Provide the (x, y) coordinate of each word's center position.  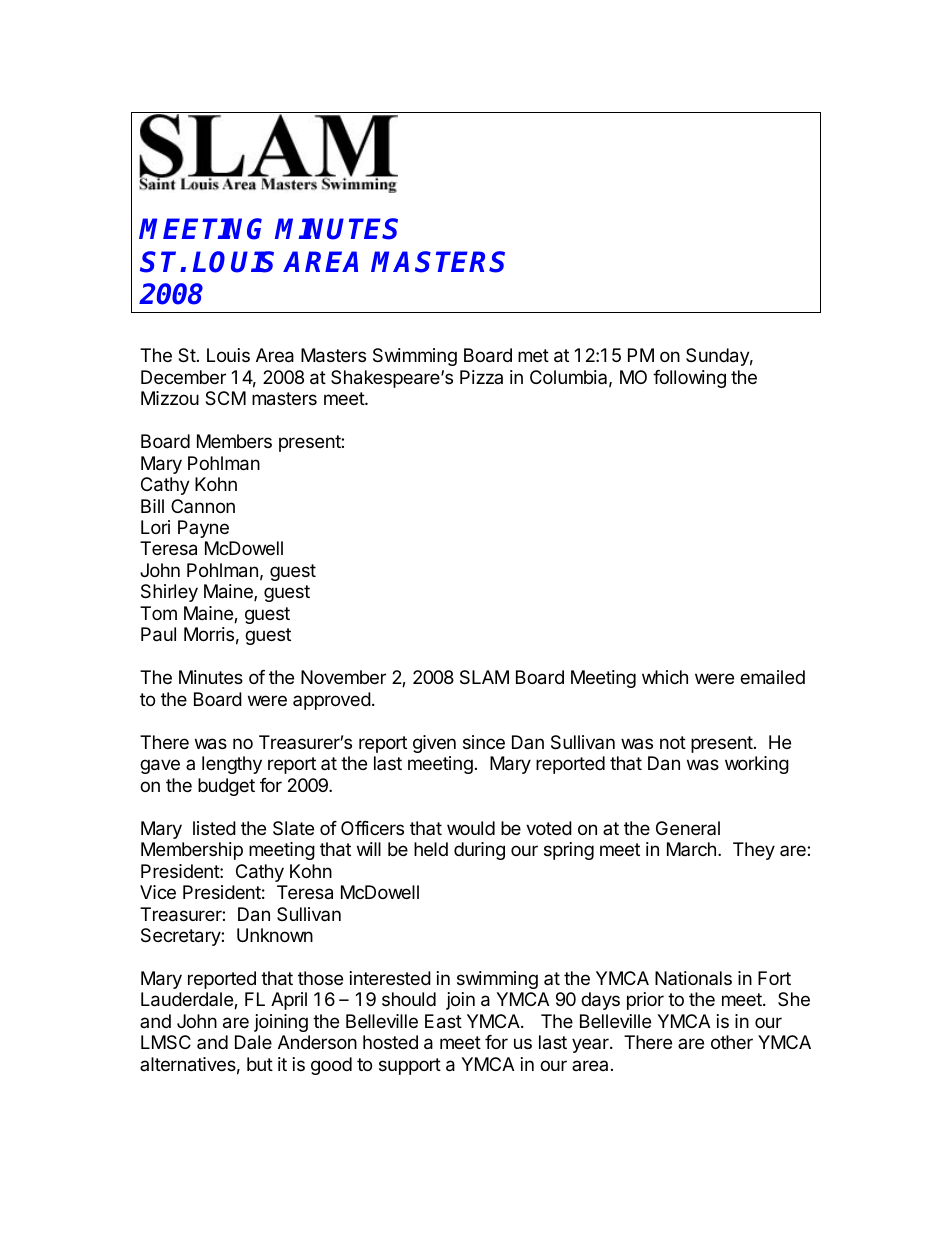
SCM (225, 398)
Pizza (481, 377)
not (673, 742)
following (689, 379)
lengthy (232, 765)
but (260, 1064)
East (443, 1021)
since (484, 742)
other (732, 1042)
